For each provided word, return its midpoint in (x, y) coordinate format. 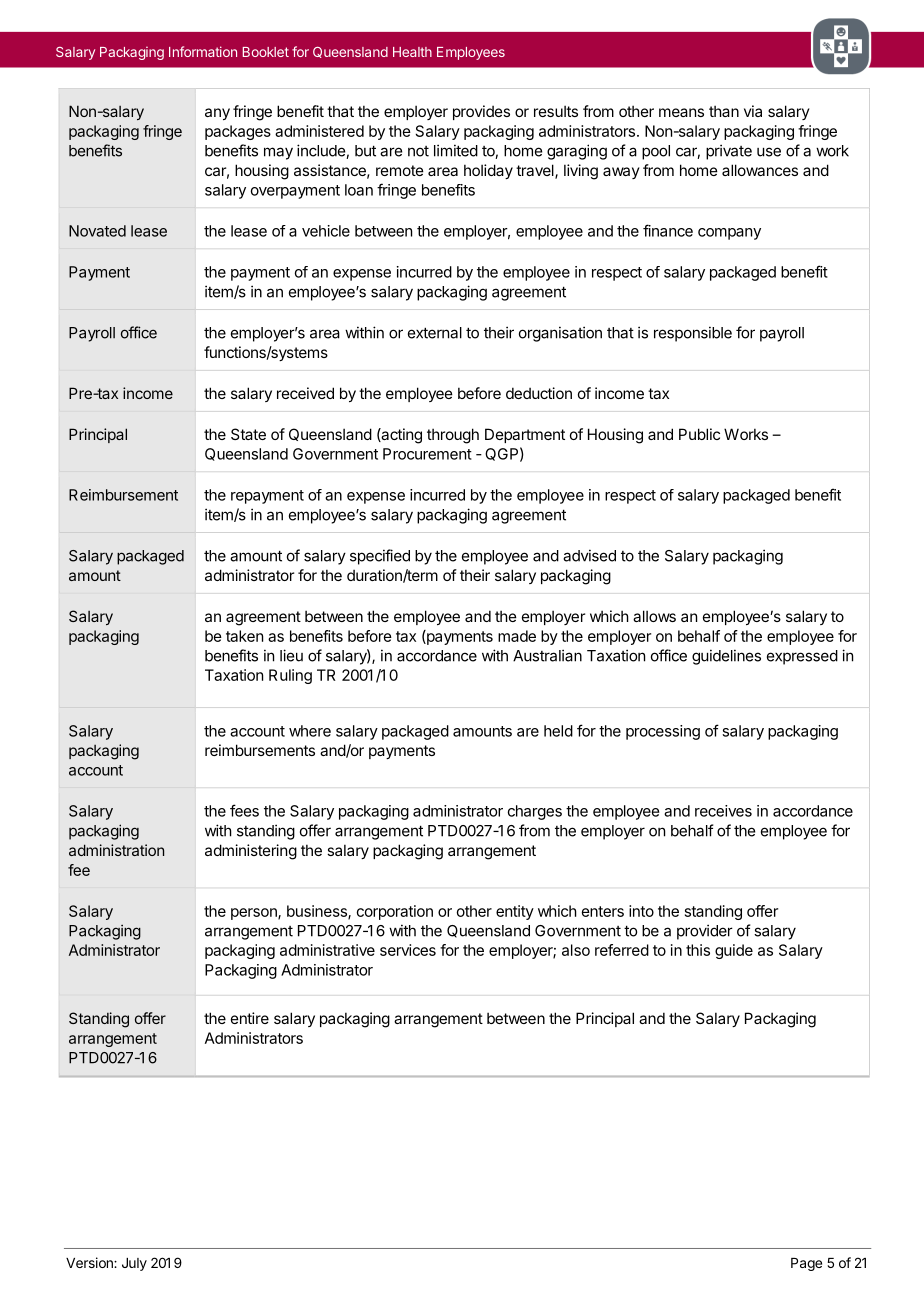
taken (244, 636)
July (134, 1264)
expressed (802, 657)
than (724, 111)
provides (481, 112)
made (517, 636)
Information (203, 51)
